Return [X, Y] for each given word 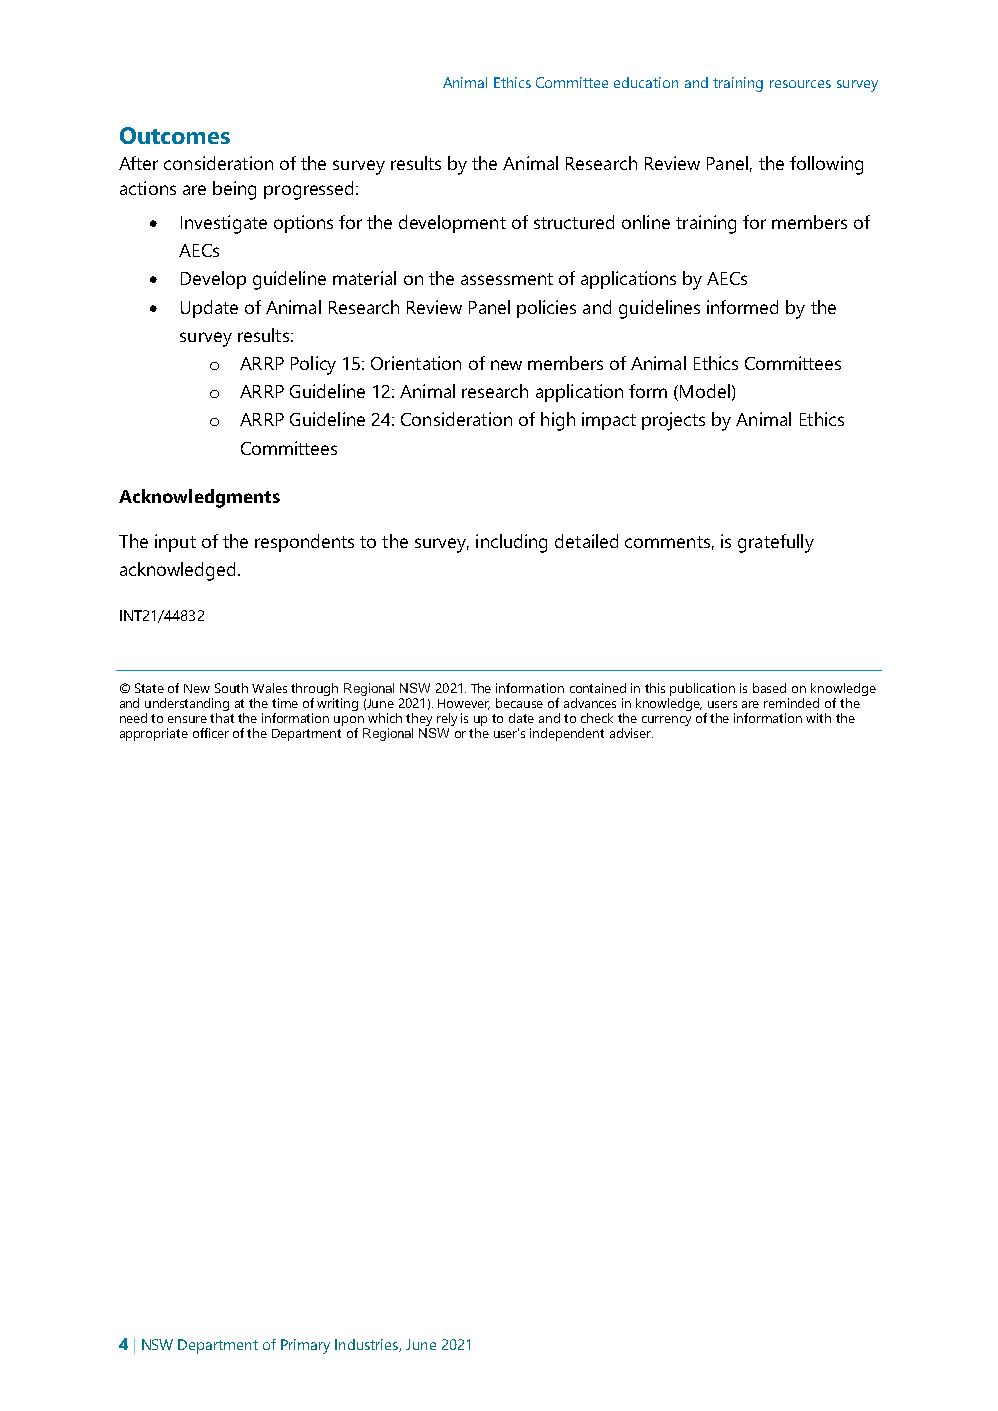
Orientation [416, 363]
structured [574, 222]
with [818, 718]
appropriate [154, 734]
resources [800, 84]
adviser [631, 733]
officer [211, 733]
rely [447, 721]
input [175, 543]
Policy [313, 365]
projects [673, 421]
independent [567, 734]
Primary [305, 1346]
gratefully [776, 543]
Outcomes [175, 135]
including [511, 543]
